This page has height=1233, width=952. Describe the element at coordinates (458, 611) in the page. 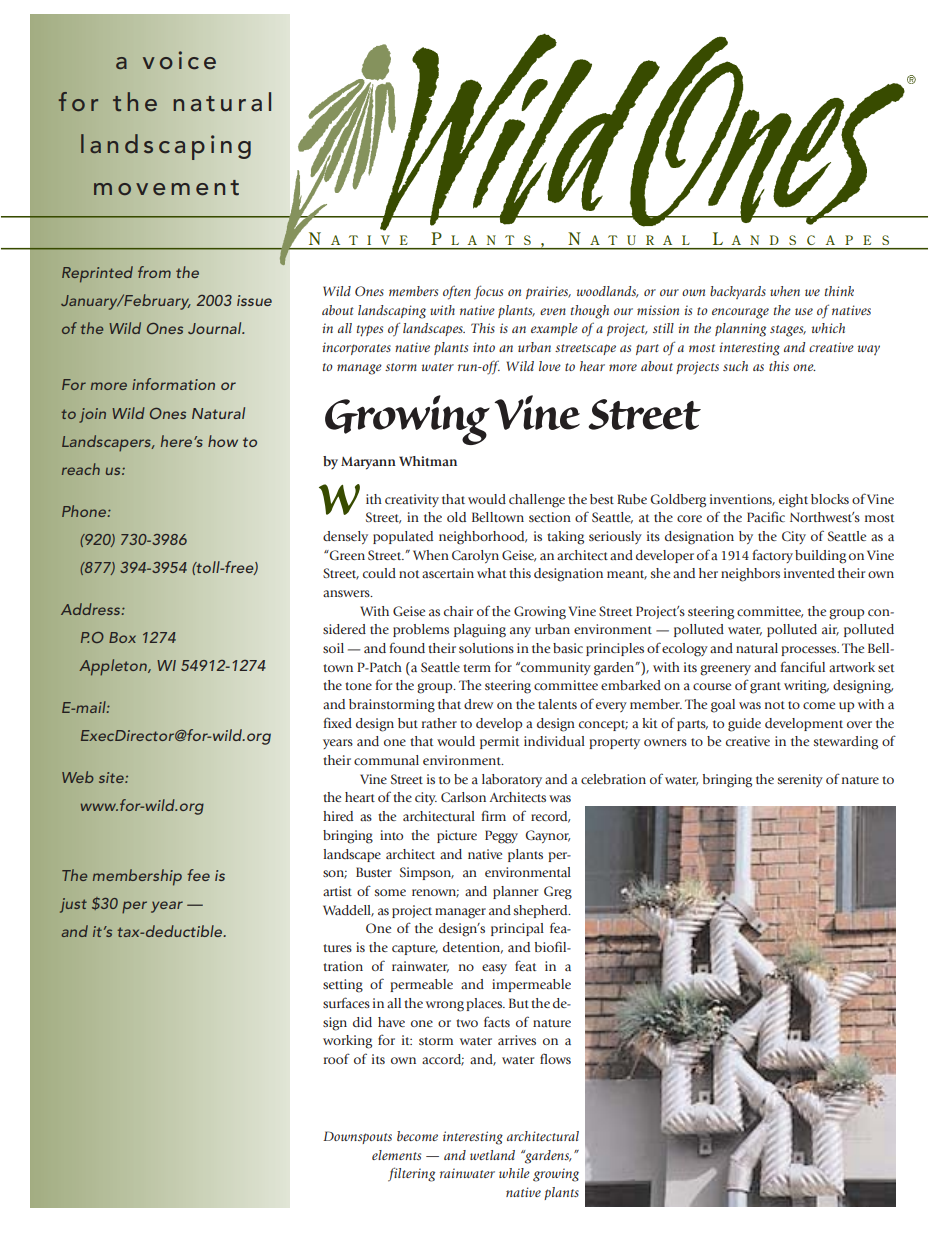

I see `chair` at that location.
